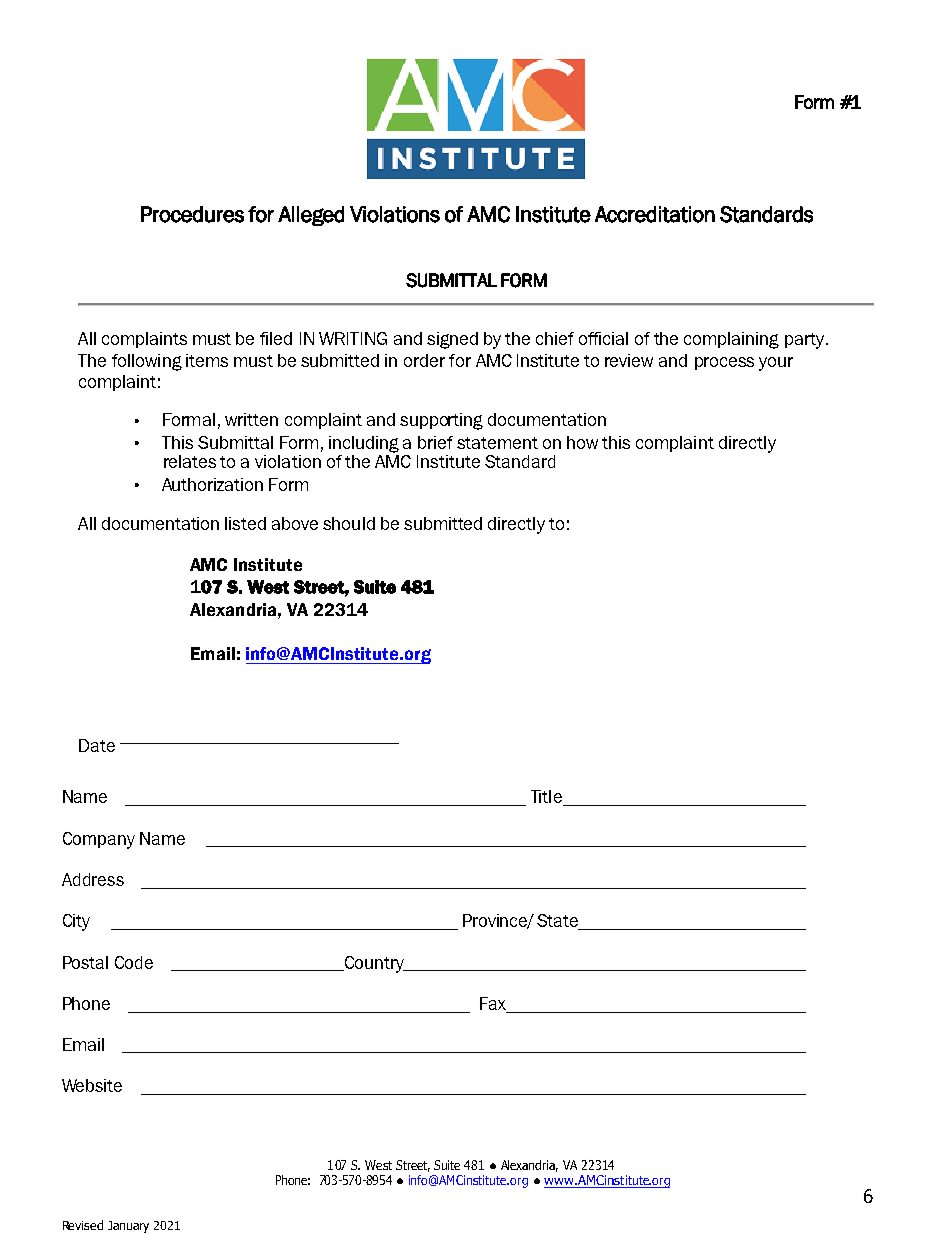 This screenshot has width=952, height=1233. Describe the element at coordinates (128, 1227) in the screenshot. I see `January` at that location.
